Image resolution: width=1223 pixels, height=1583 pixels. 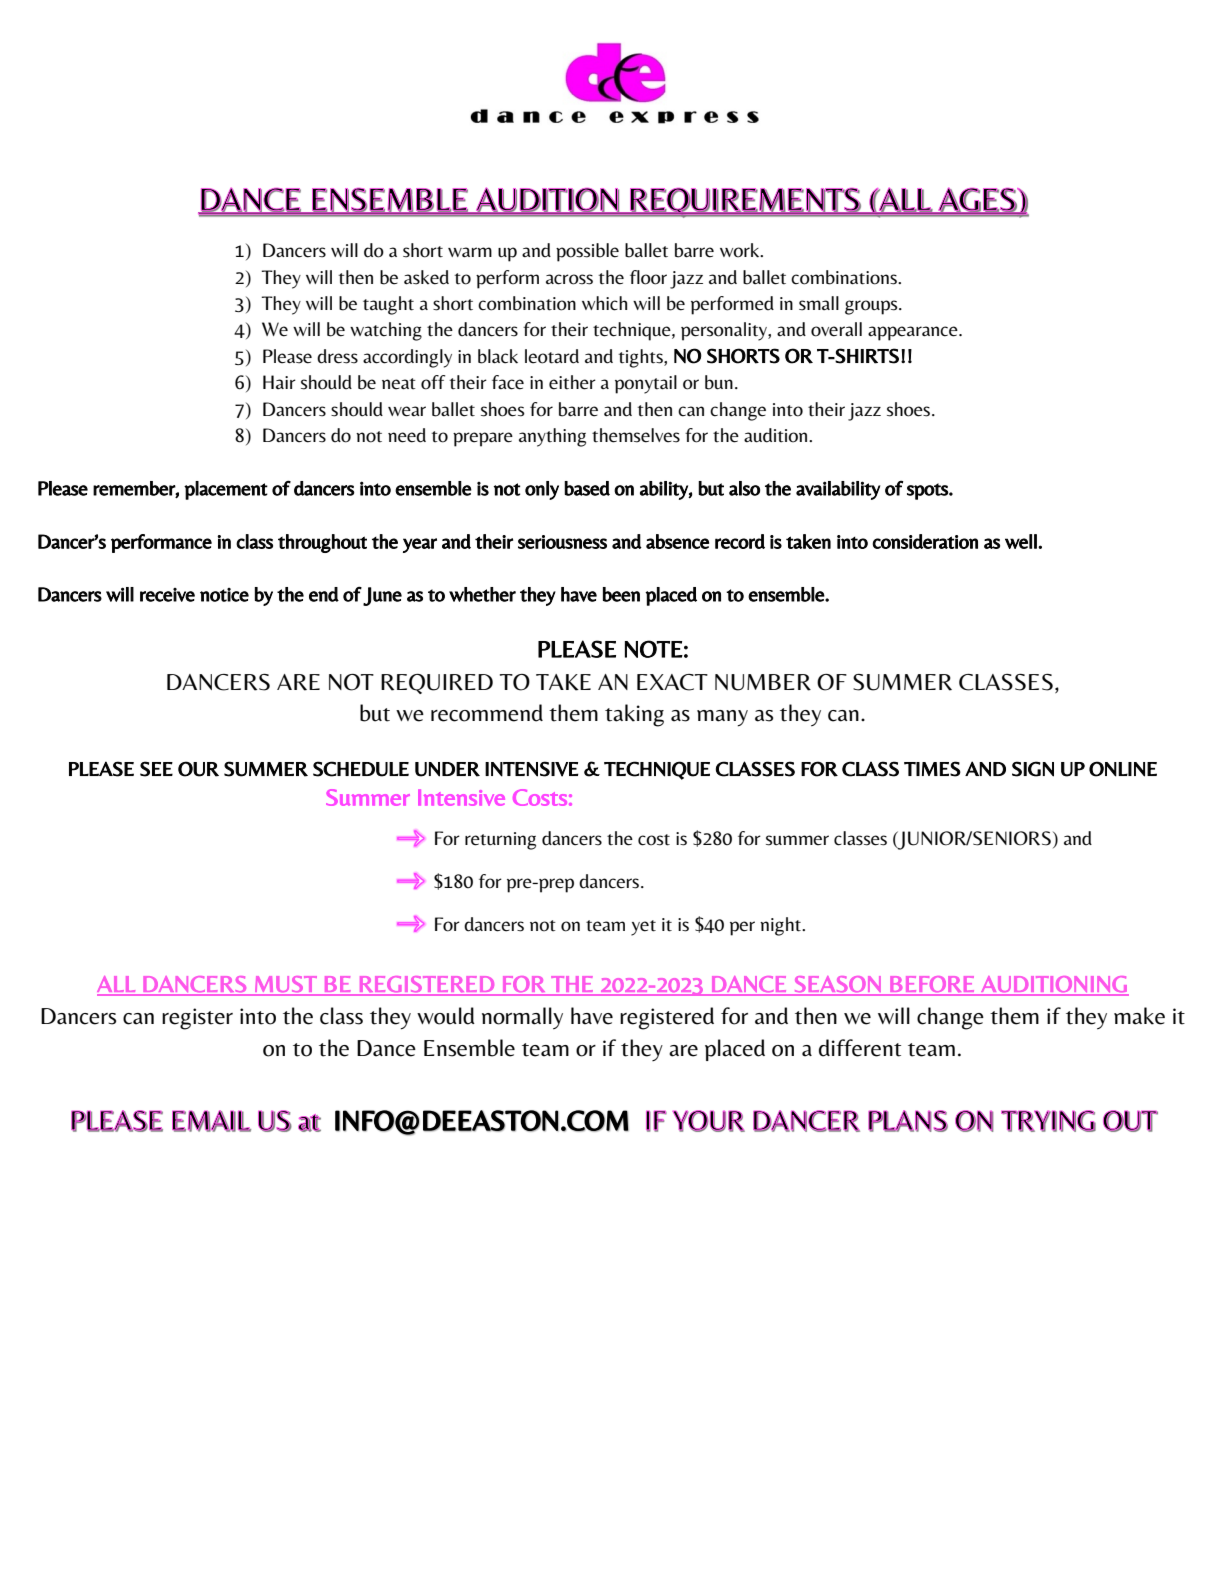 What do you see at coordinates (286, 985) in the page?
I see `MUST` at bounding box center [286, 985].
